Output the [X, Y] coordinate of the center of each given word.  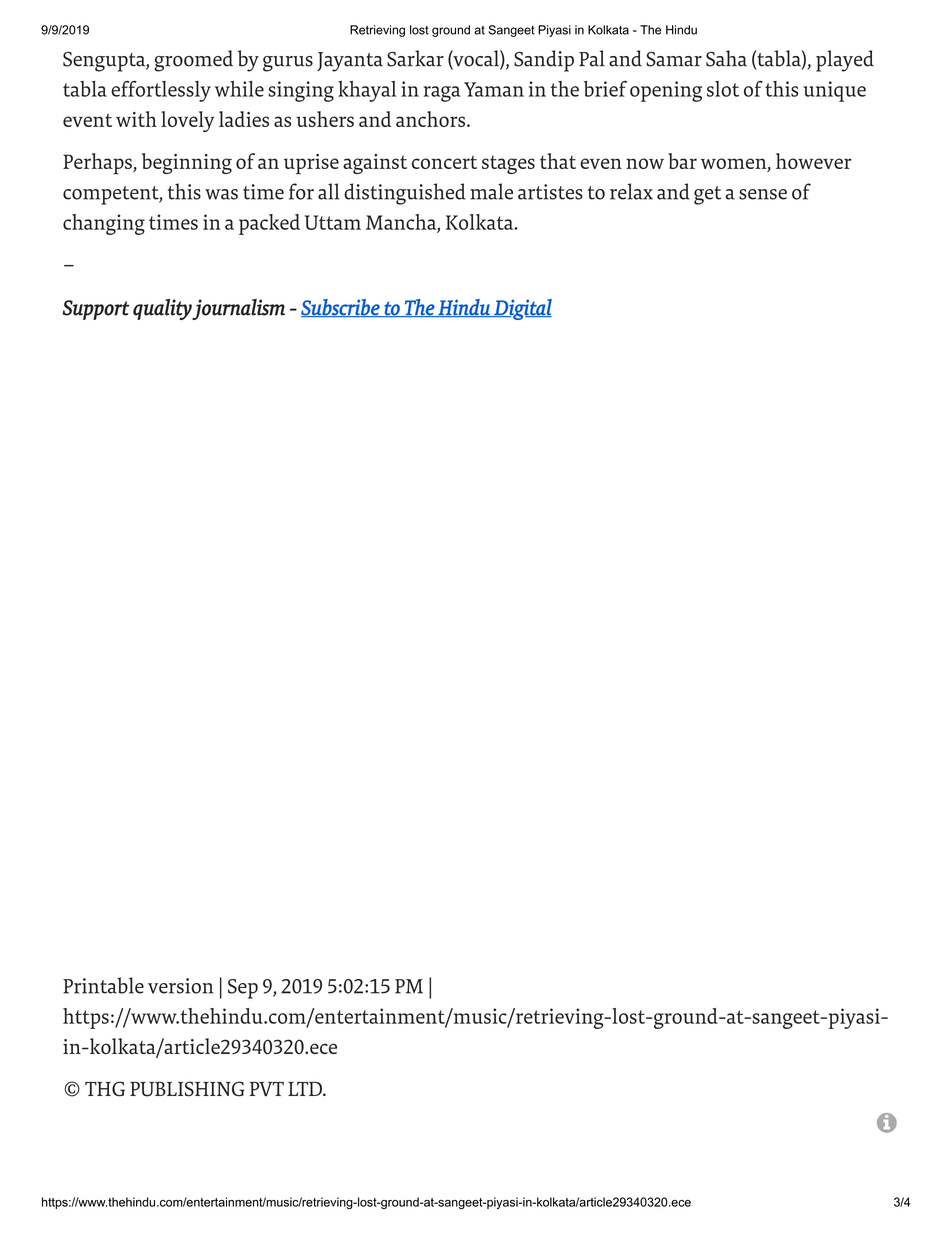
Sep [243, 989]
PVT [267, 1089]
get [707, 195]
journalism [238, 309]
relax [631, 191]
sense [763, 194]
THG [105, 1089]
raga [442, 94]
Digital [522, 309]
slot [723, 89]
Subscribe [341, 308]
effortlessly [161, 91]
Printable [103, 985]
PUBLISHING [187, 1089]
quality [163, 309]
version [180, 986]
